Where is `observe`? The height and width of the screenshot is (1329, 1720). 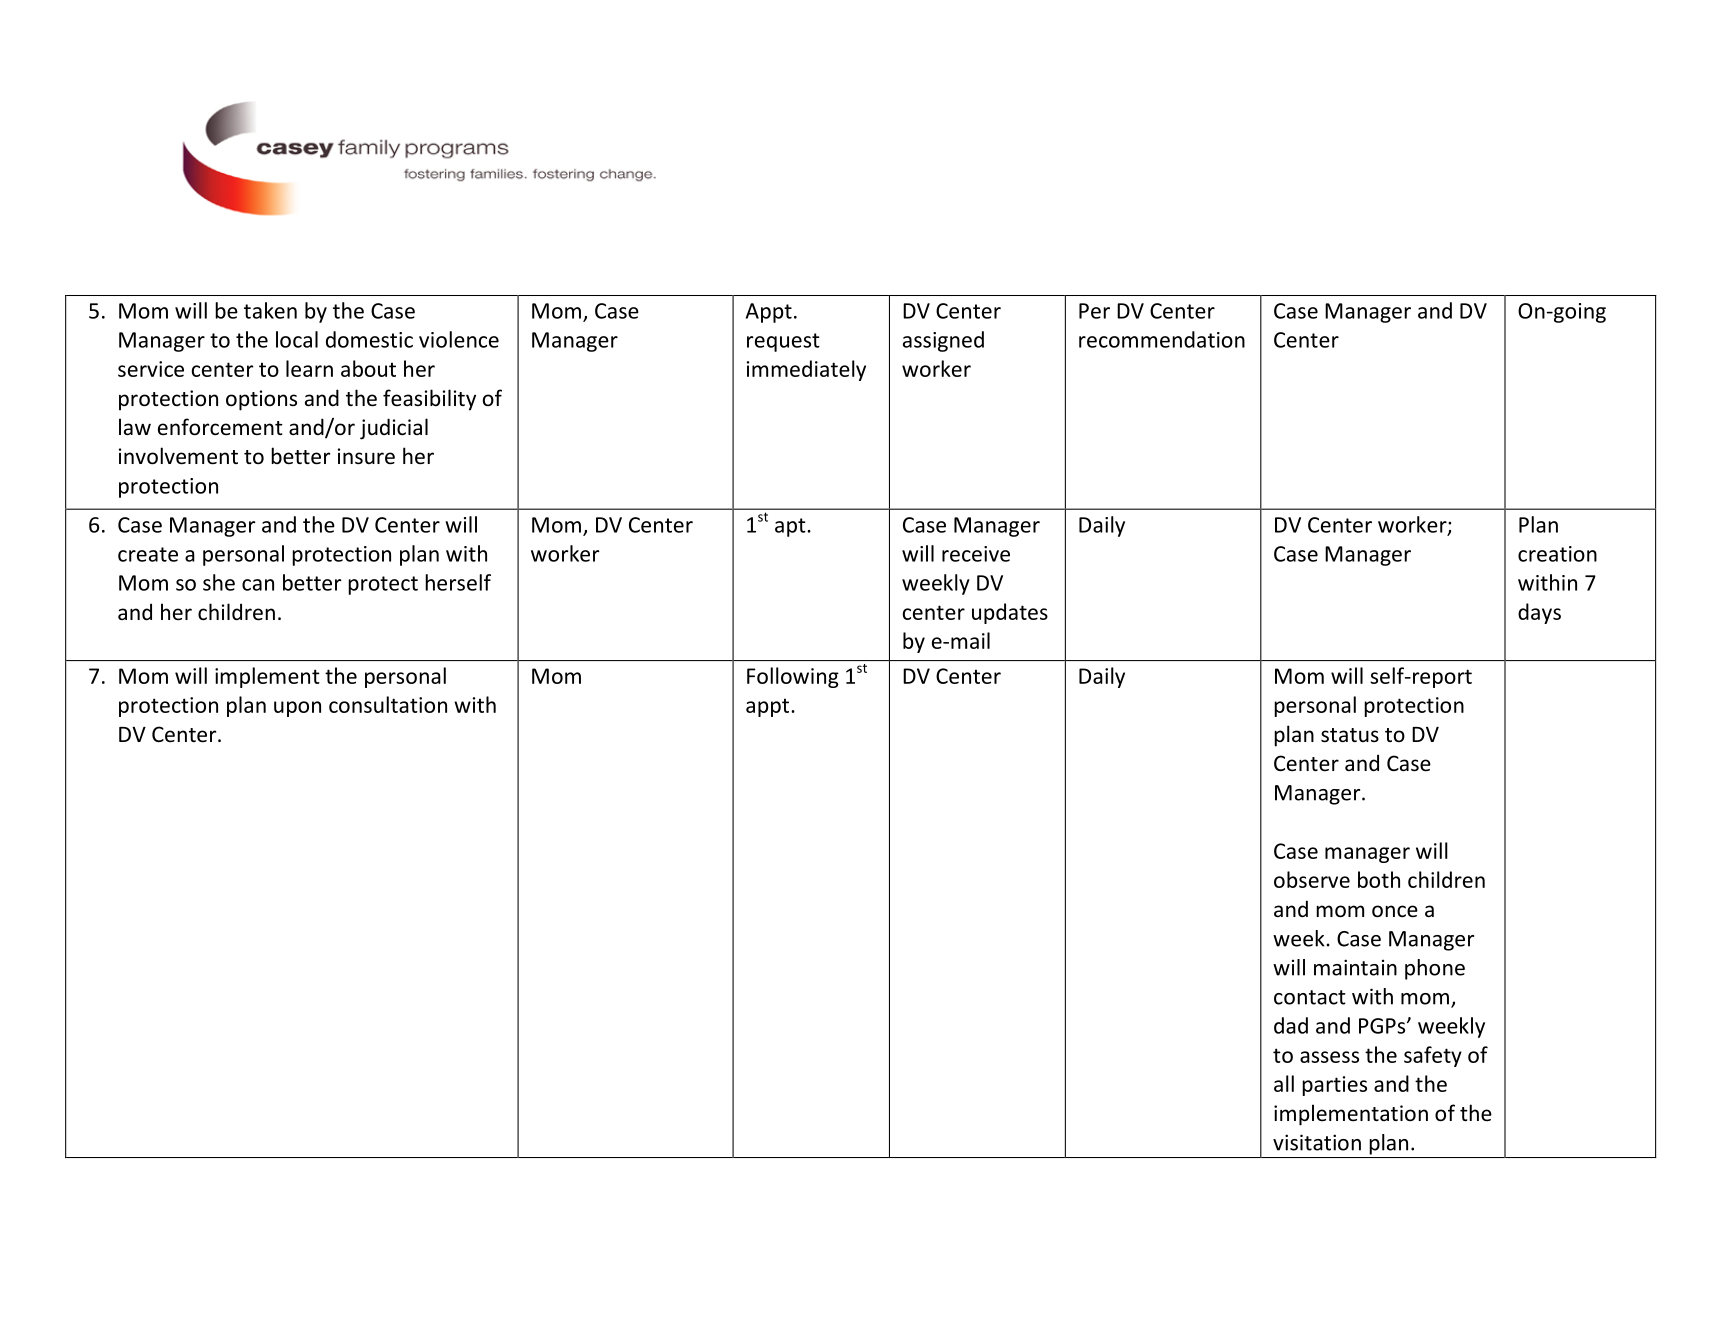 observe is located at coordinates (1312, 879).
